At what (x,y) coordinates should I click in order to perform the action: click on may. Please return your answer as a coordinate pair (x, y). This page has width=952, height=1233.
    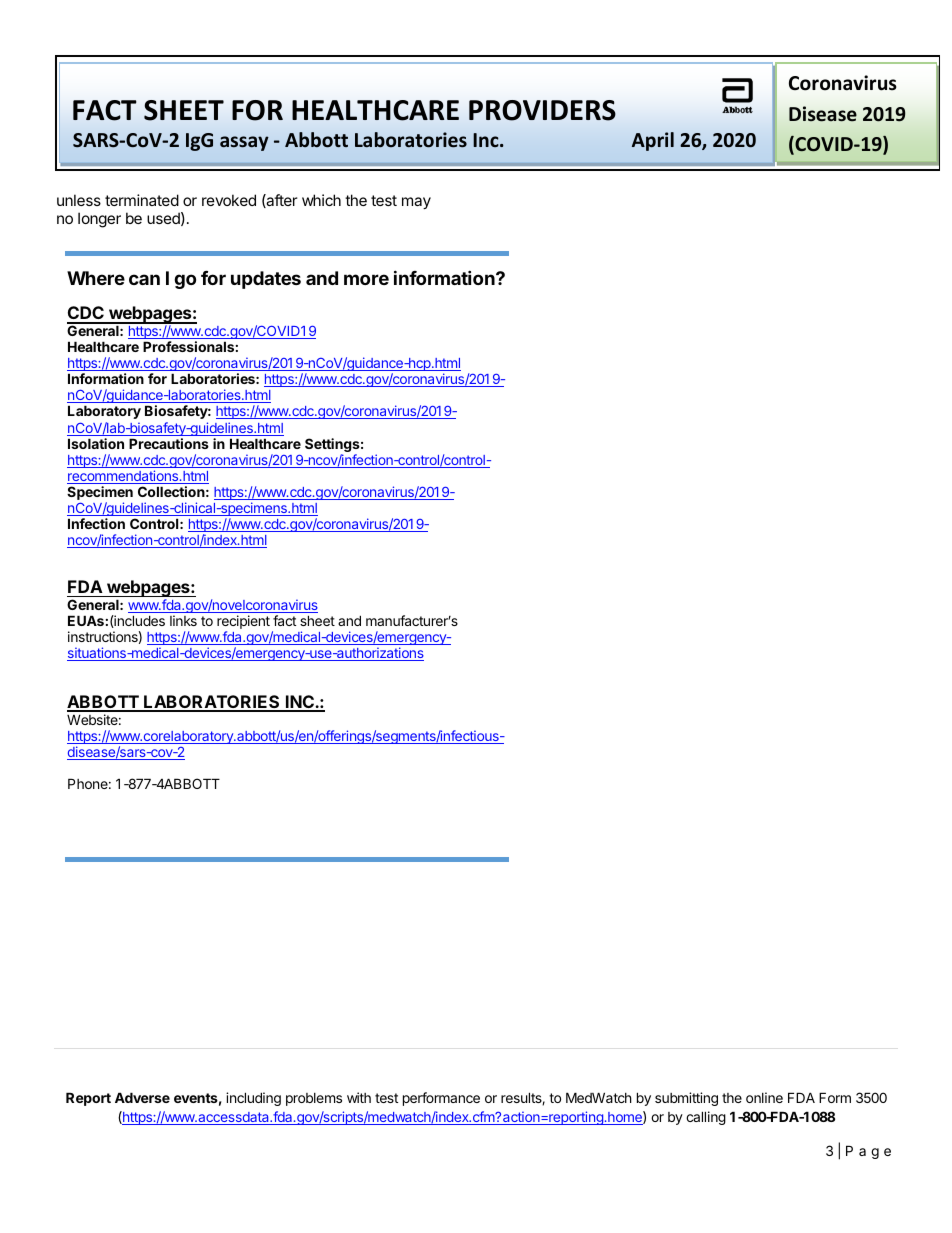
    Looking at the image, I should click on (416, 203).
